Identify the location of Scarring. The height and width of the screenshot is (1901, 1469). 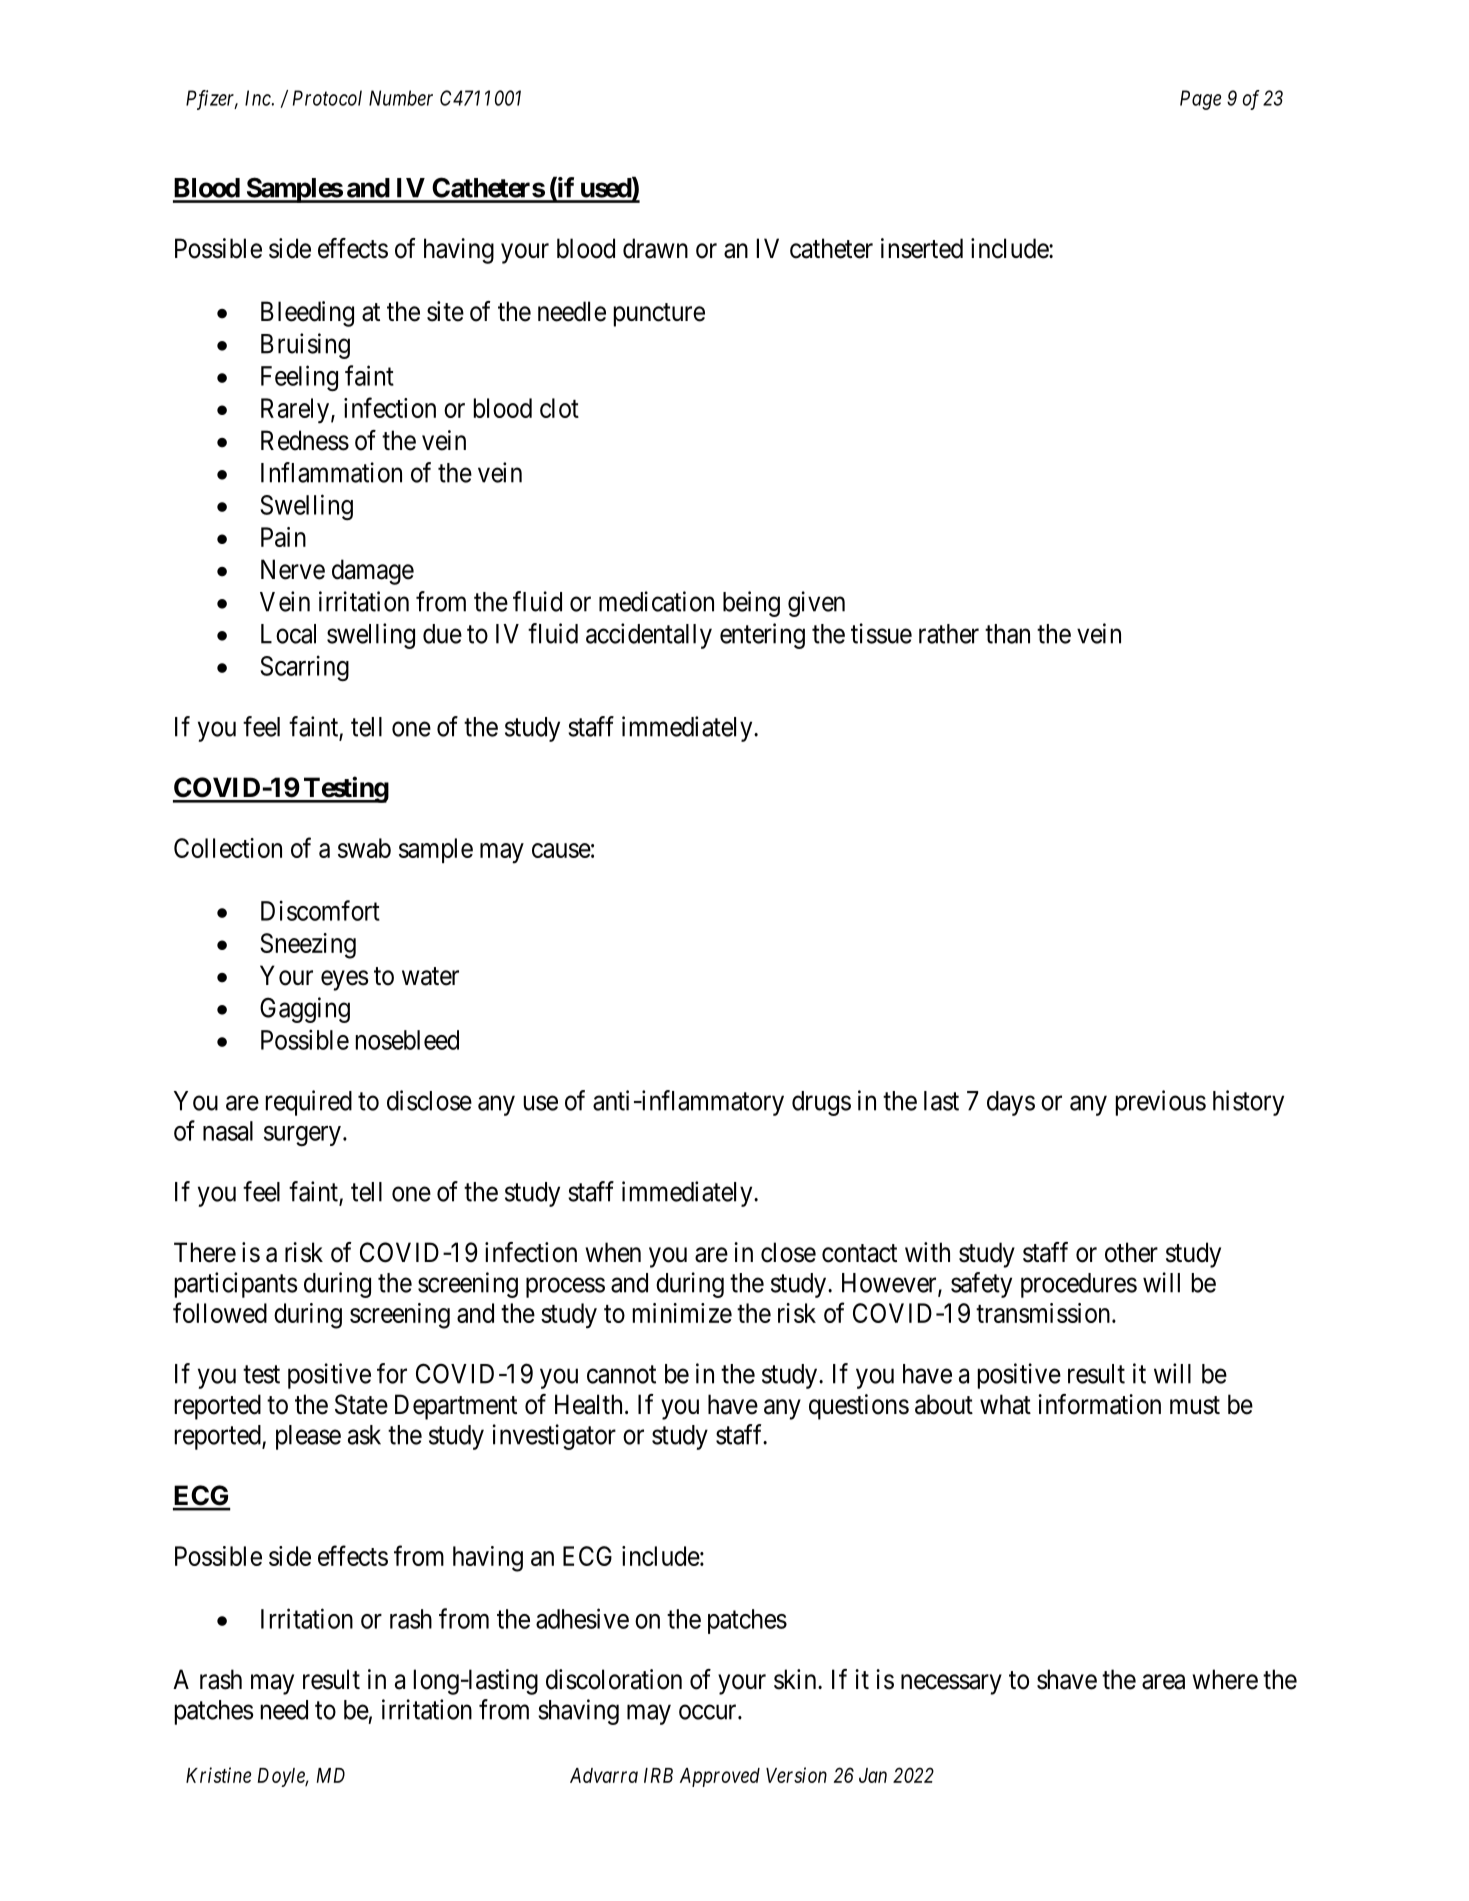
(304, 668).
